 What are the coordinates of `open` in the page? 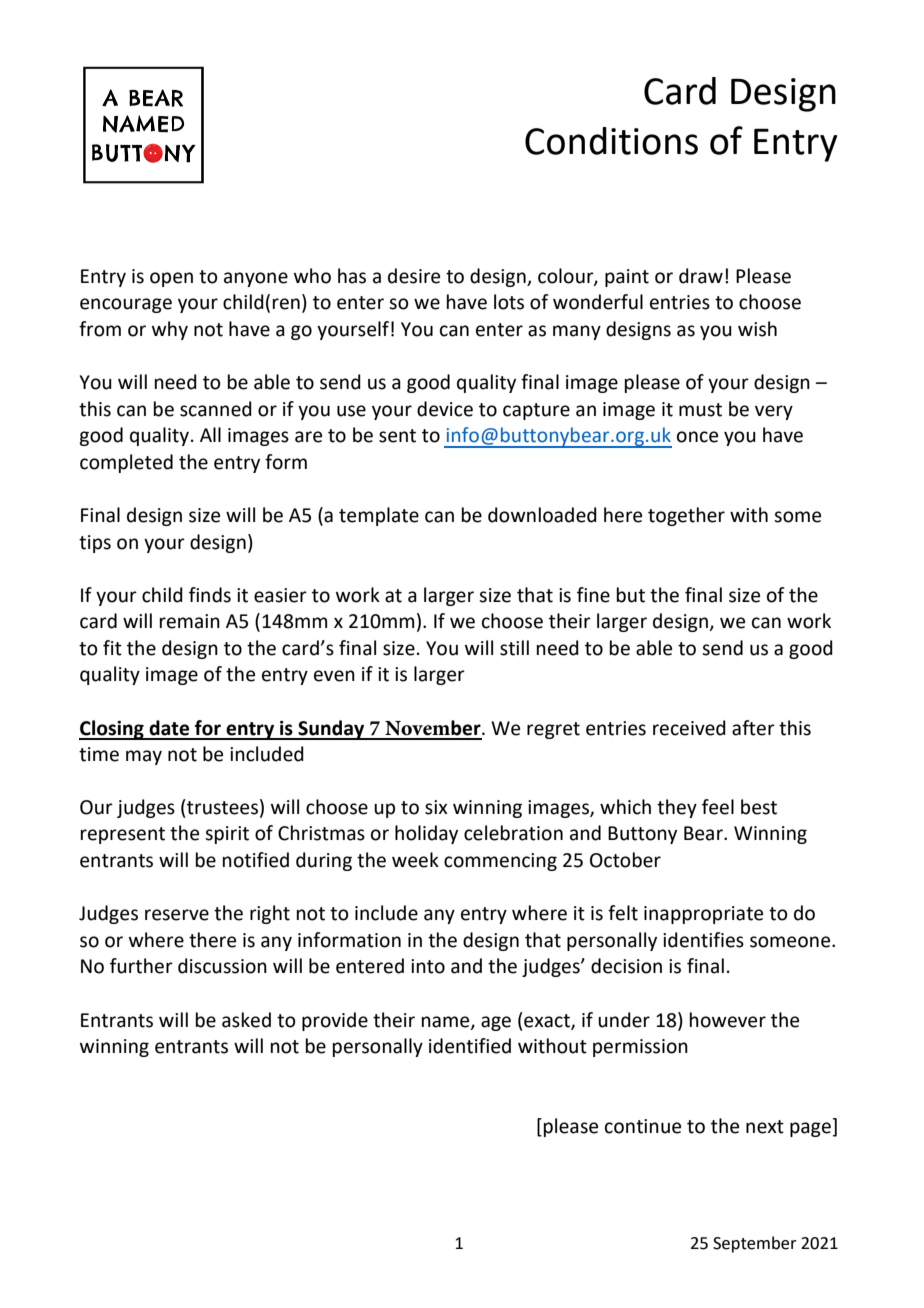 It's located at (171, 279).
